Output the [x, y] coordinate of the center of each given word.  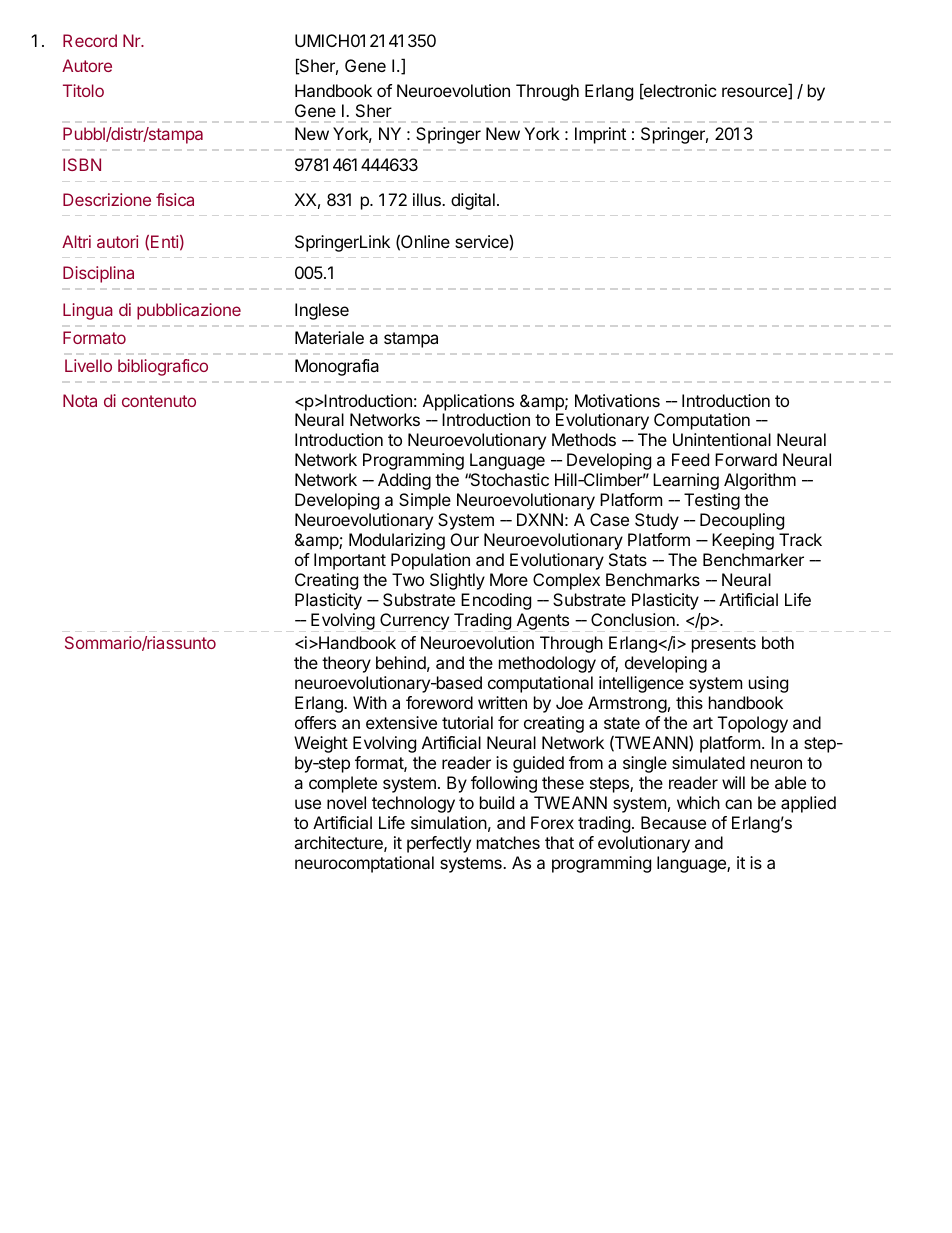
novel [346, 802]
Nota [80, 400]
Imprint [600, 135]
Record [90, 40]
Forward [746, 459]
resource [755, 93]
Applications [468, 402]
